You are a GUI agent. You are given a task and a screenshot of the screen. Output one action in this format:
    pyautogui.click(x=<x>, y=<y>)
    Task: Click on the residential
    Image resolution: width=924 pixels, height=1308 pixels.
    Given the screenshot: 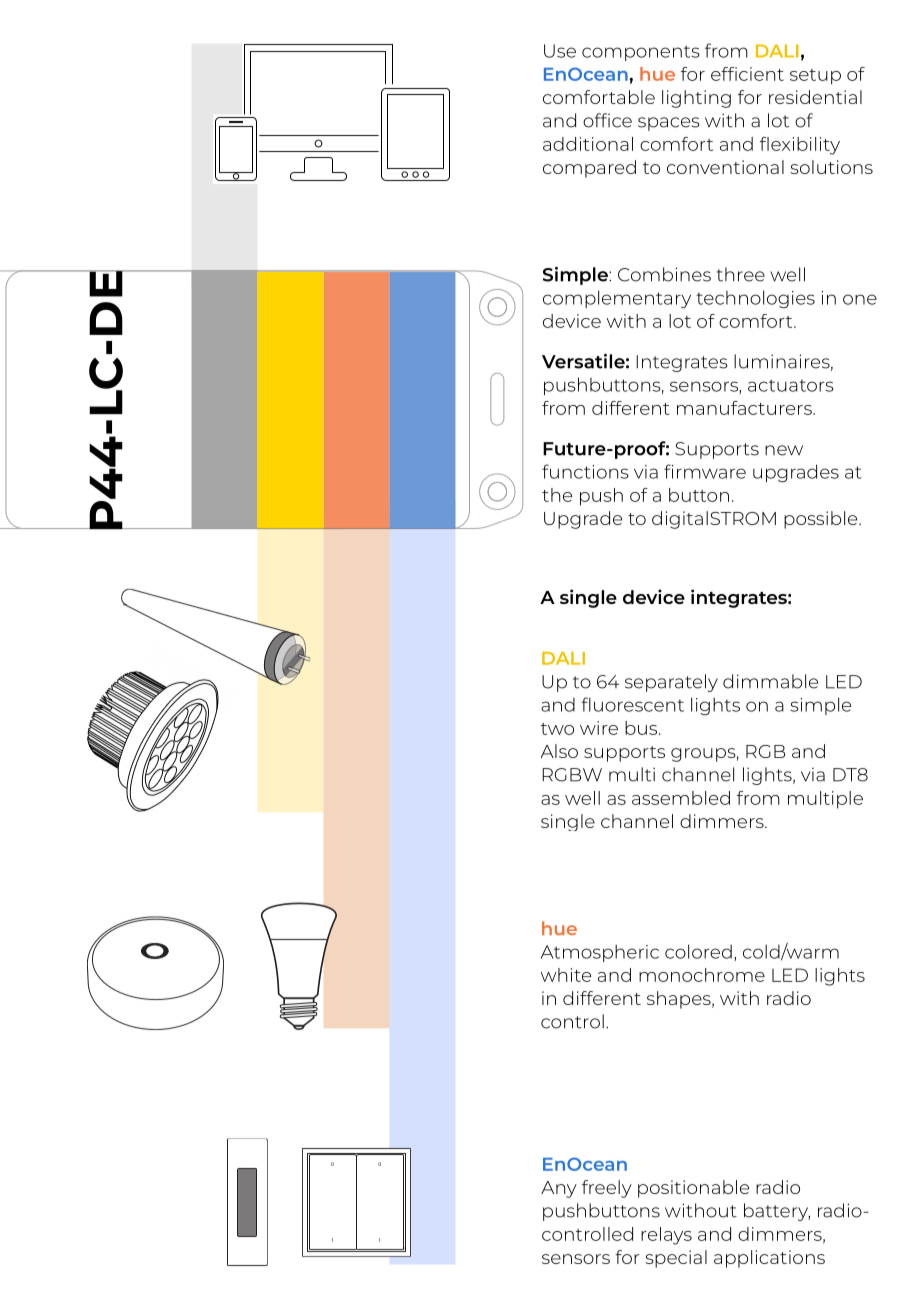 What is the action you would take?
    pyautogui.click(x=815, y=97)
